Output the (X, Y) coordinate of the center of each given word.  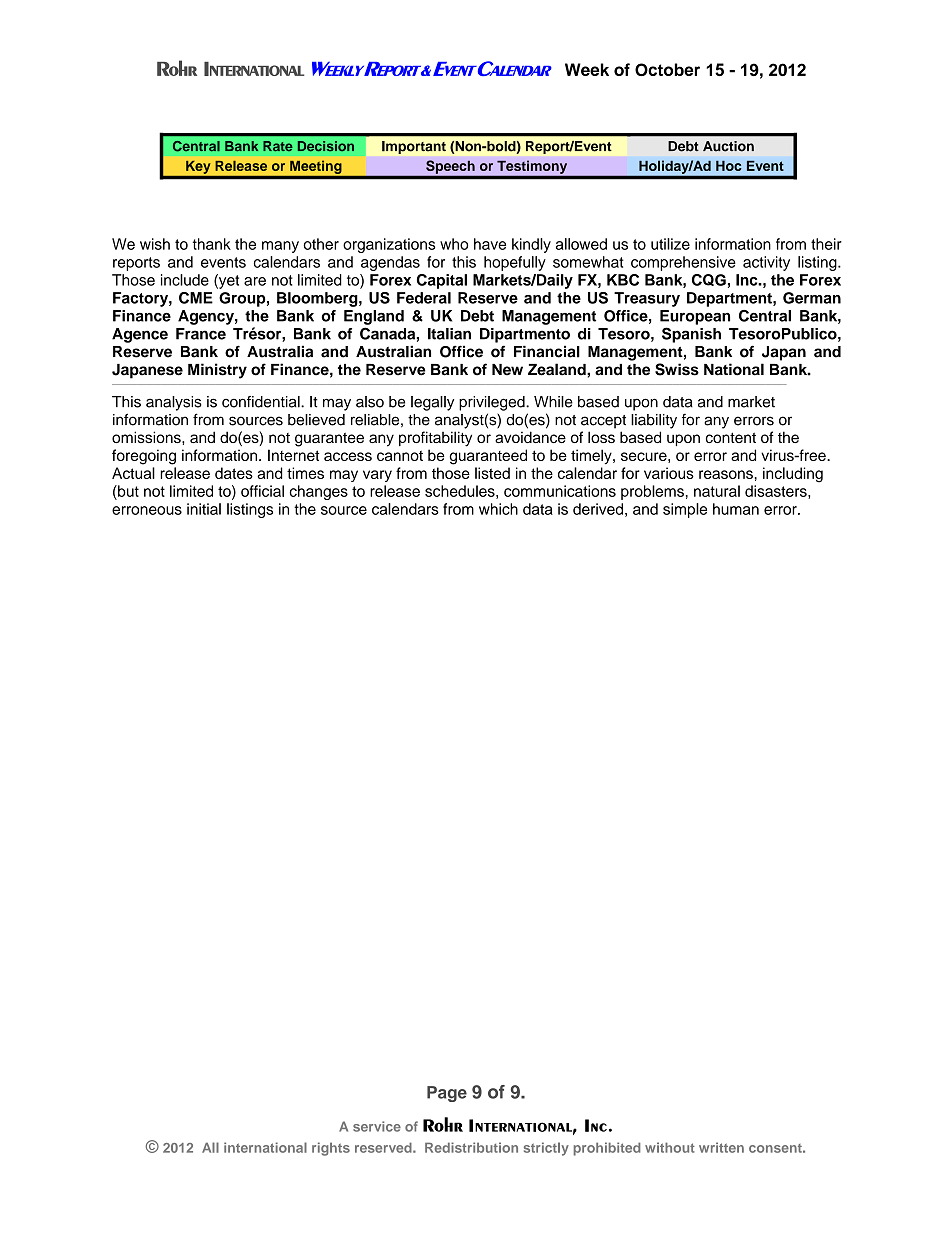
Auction (728, 146)
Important (414, 147)
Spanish (691, 335)
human (736, 509)
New (507, 370)
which (498, 509)
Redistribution (471, 1147)
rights (331, 1149)
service (377, 1126)
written (721, 1147)
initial (204, 509)
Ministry (217, 371)
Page (447, 1094)
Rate (278, 146)
